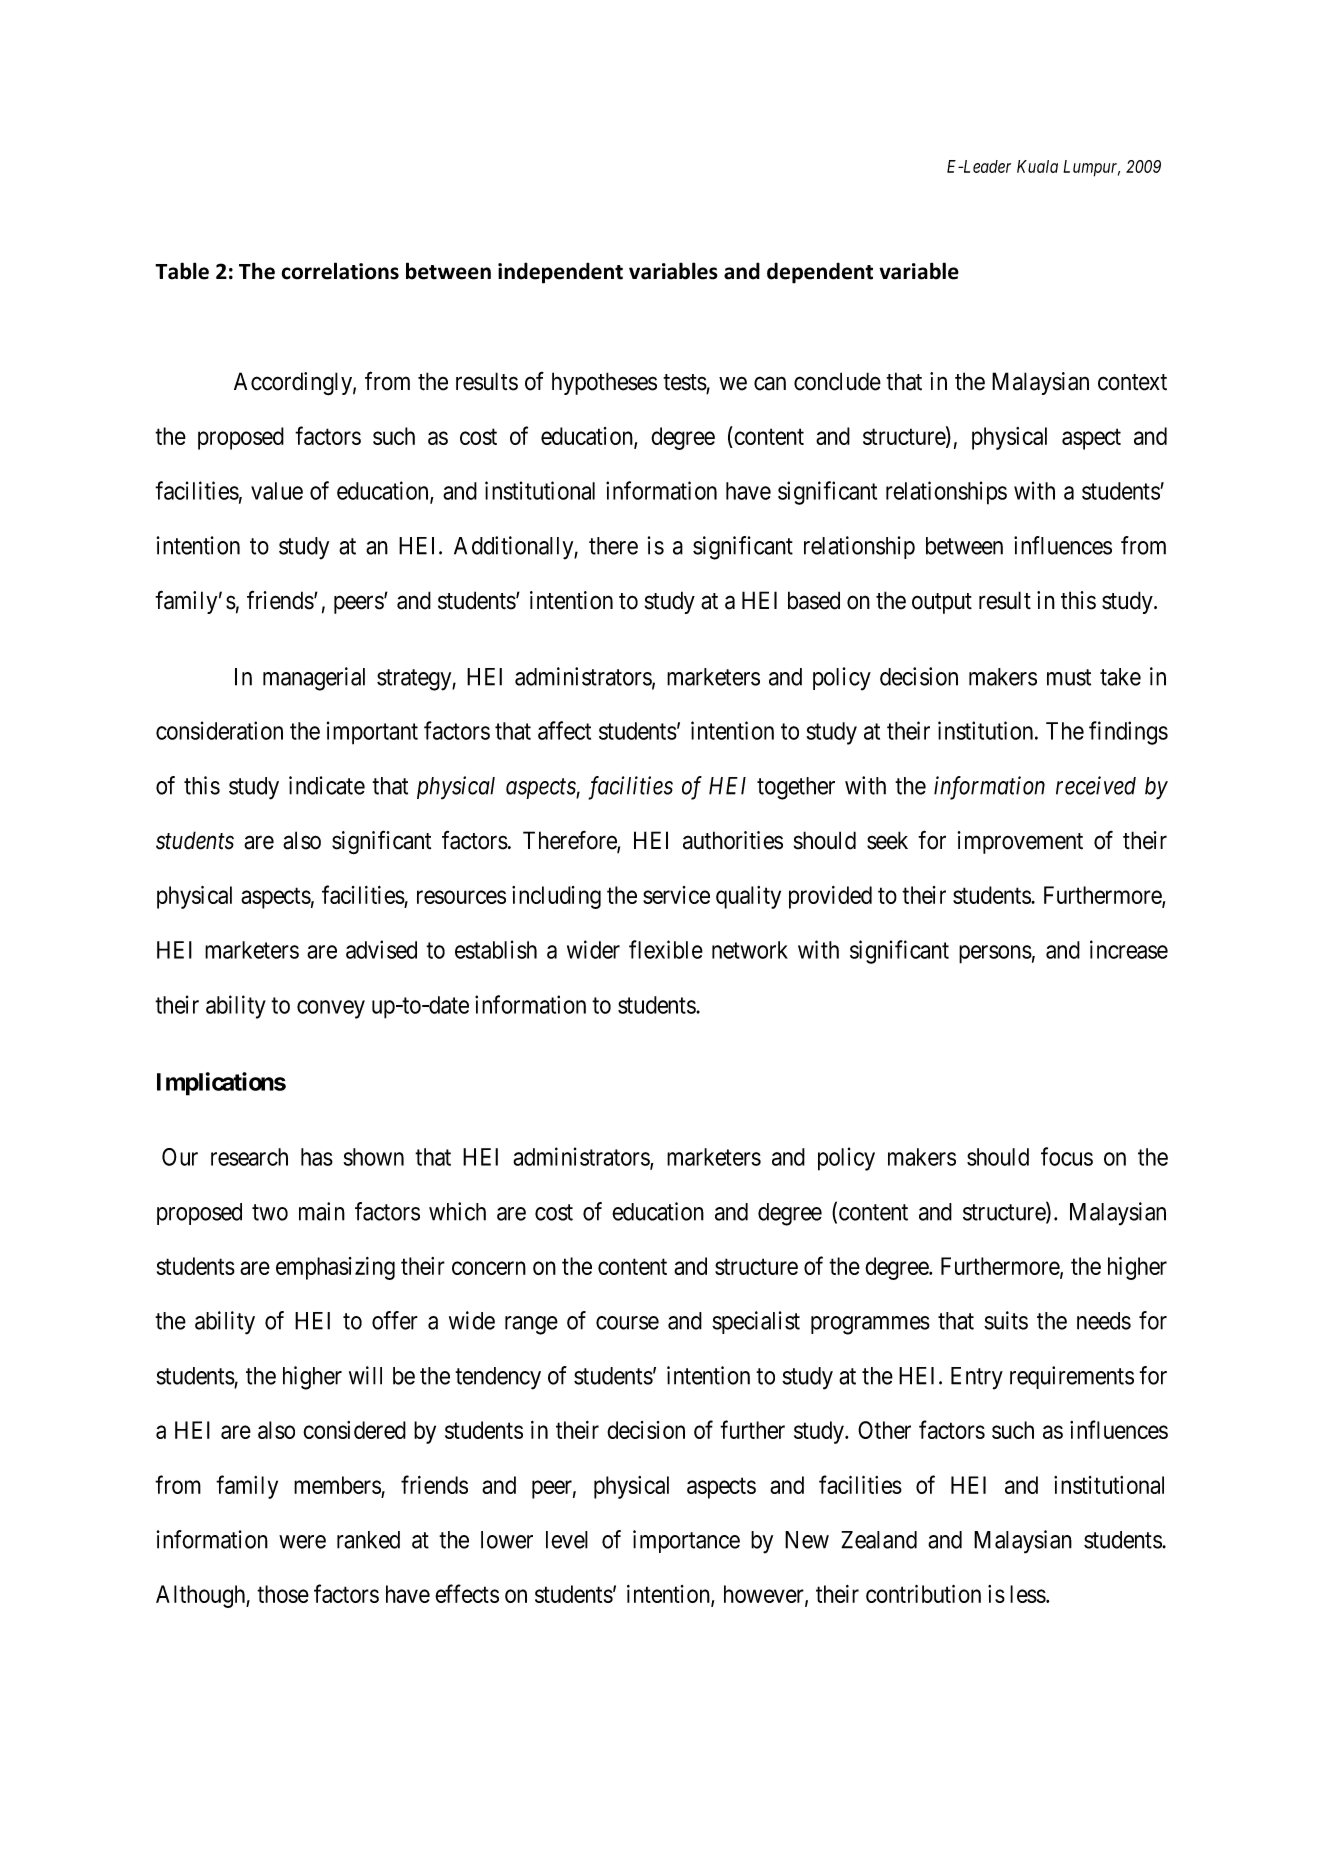  Describe the element at coordinates (923, 1594) in the screenshot. I see `contribution` at that location.
